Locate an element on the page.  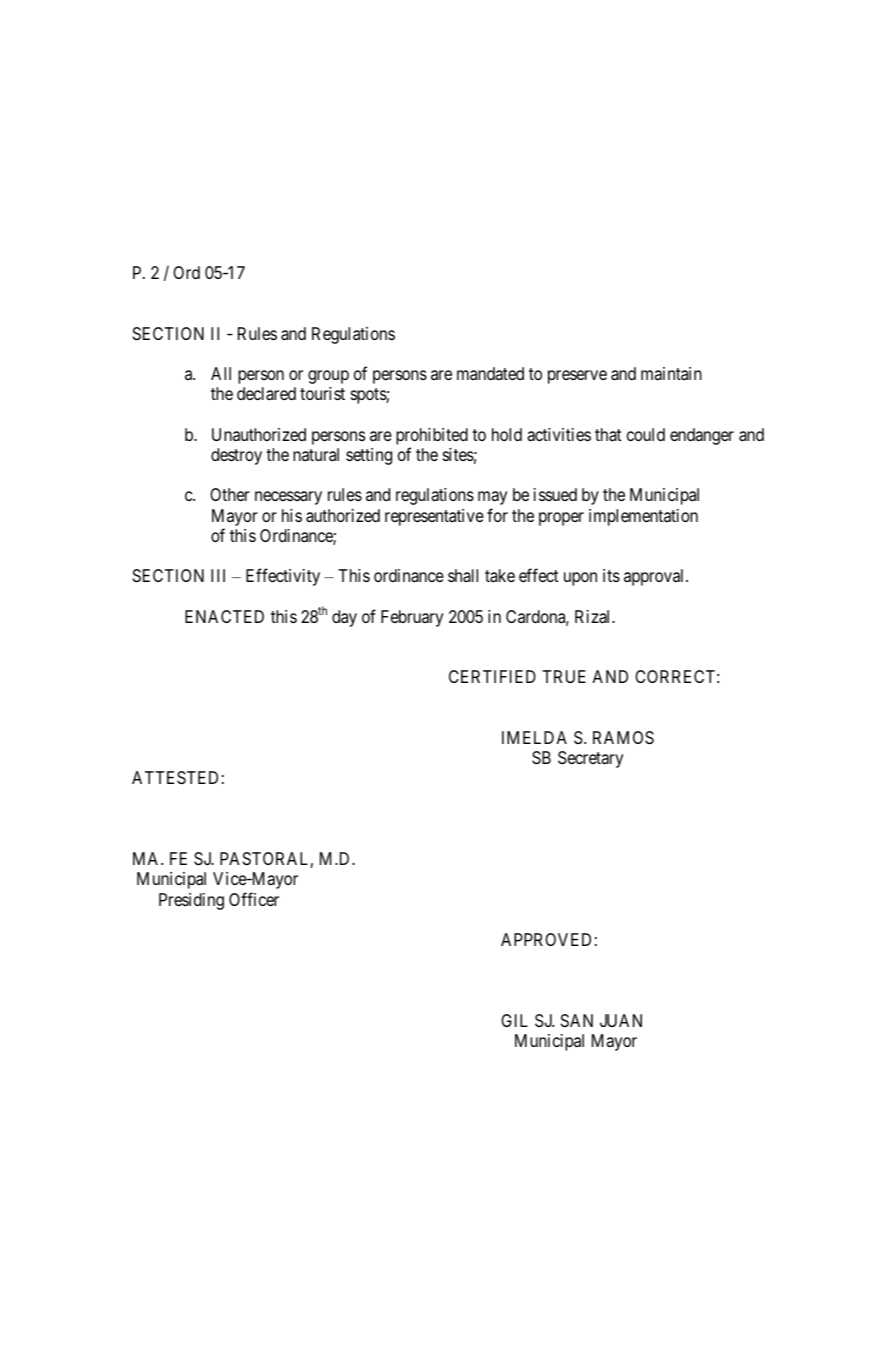
Presiding is located at coordinates (191, 901).
